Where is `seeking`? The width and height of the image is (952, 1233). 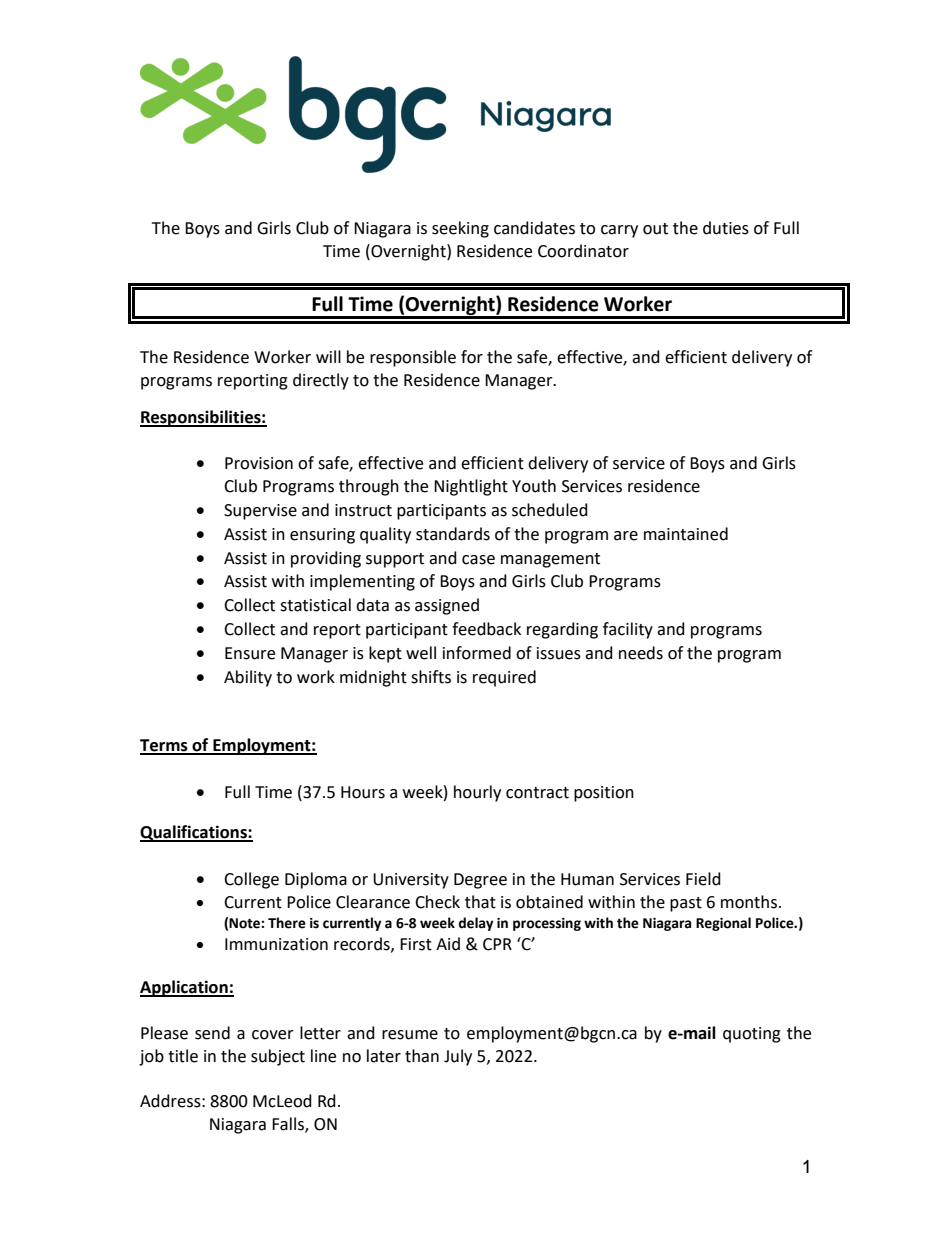 seeking is located at coordinates (460, 229).
